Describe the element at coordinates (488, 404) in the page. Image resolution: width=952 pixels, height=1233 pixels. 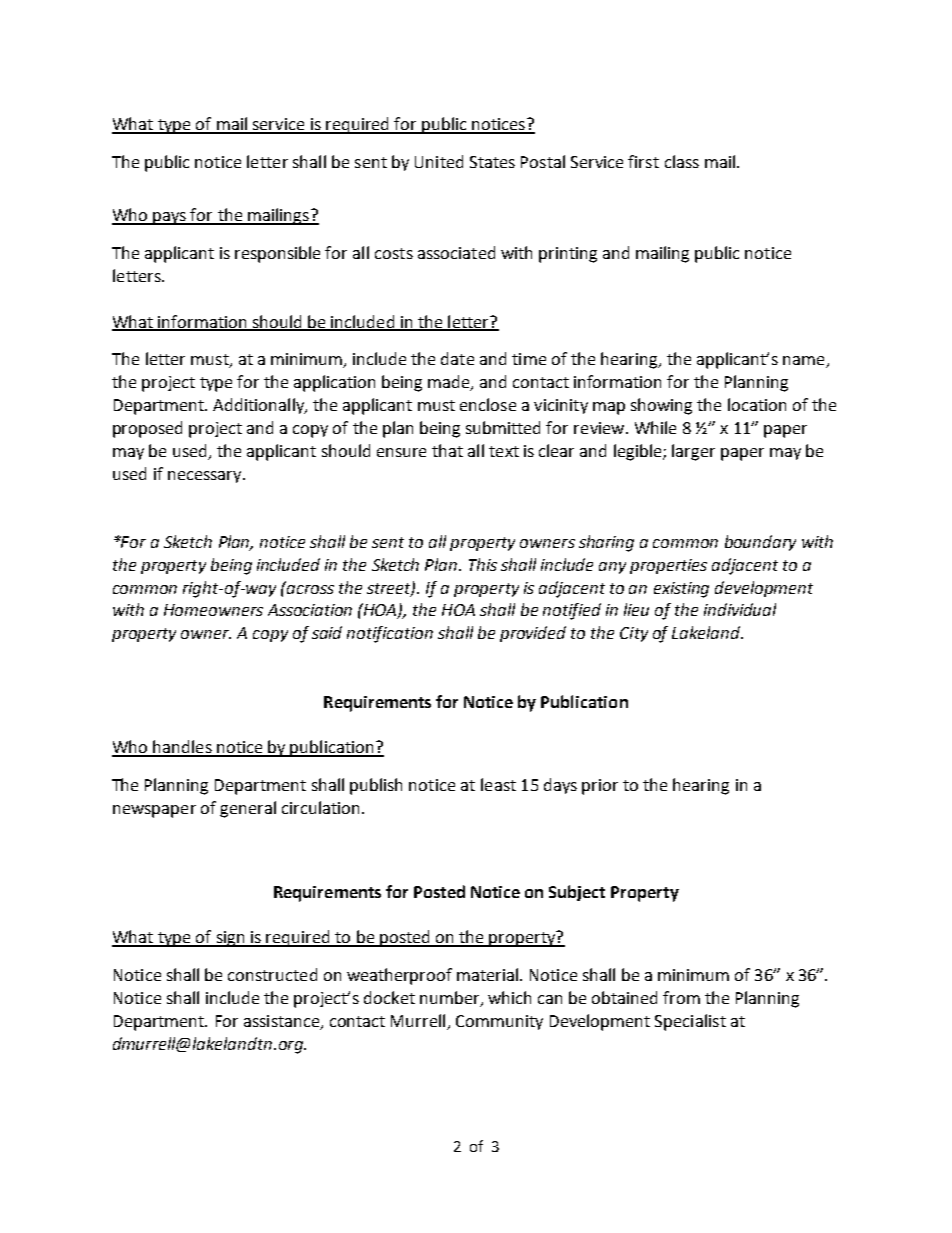
I see `enclose` at that location.
